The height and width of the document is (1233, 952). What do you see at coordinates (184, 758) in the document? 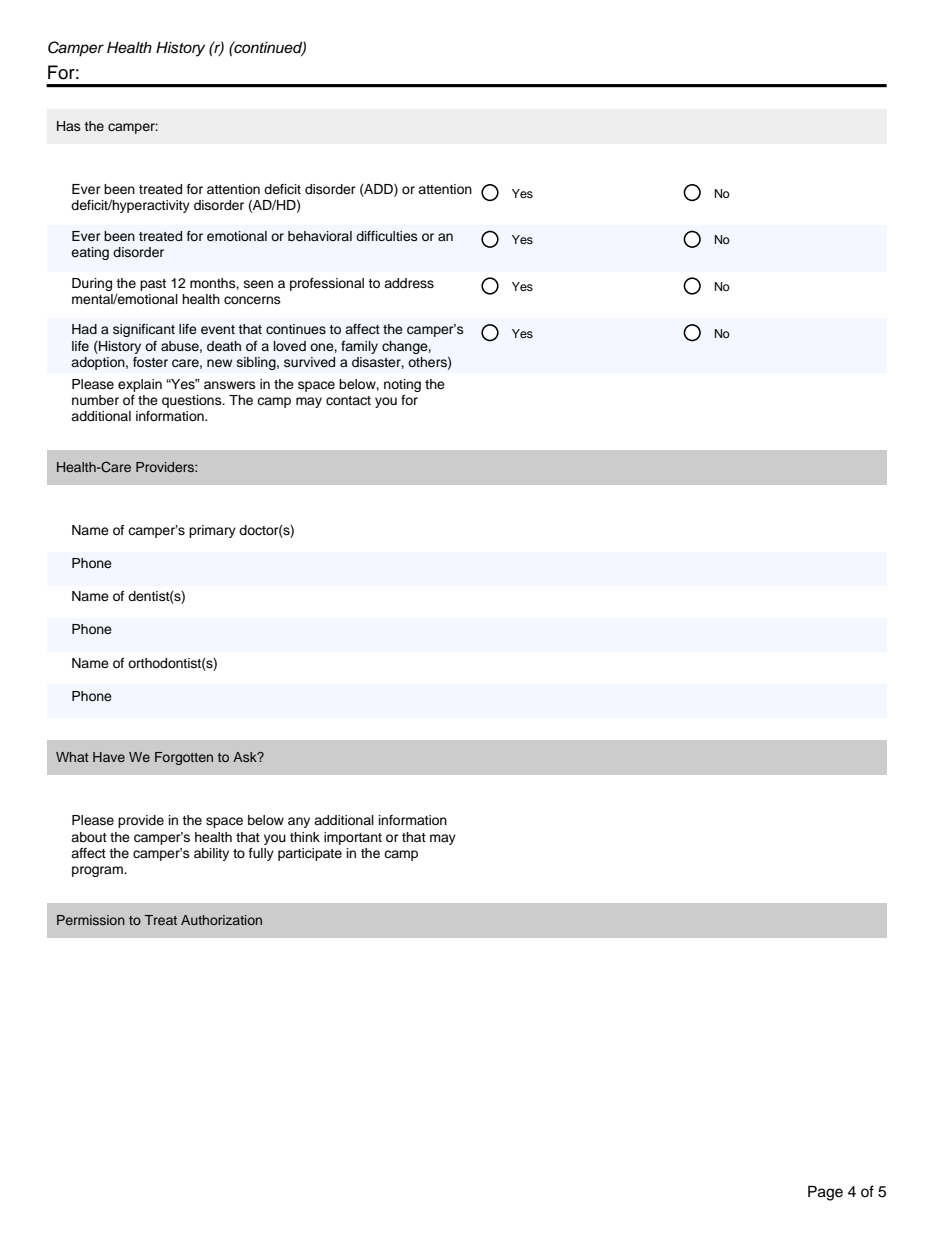
I see `Forgotten` at bounding box center [184, 758].
